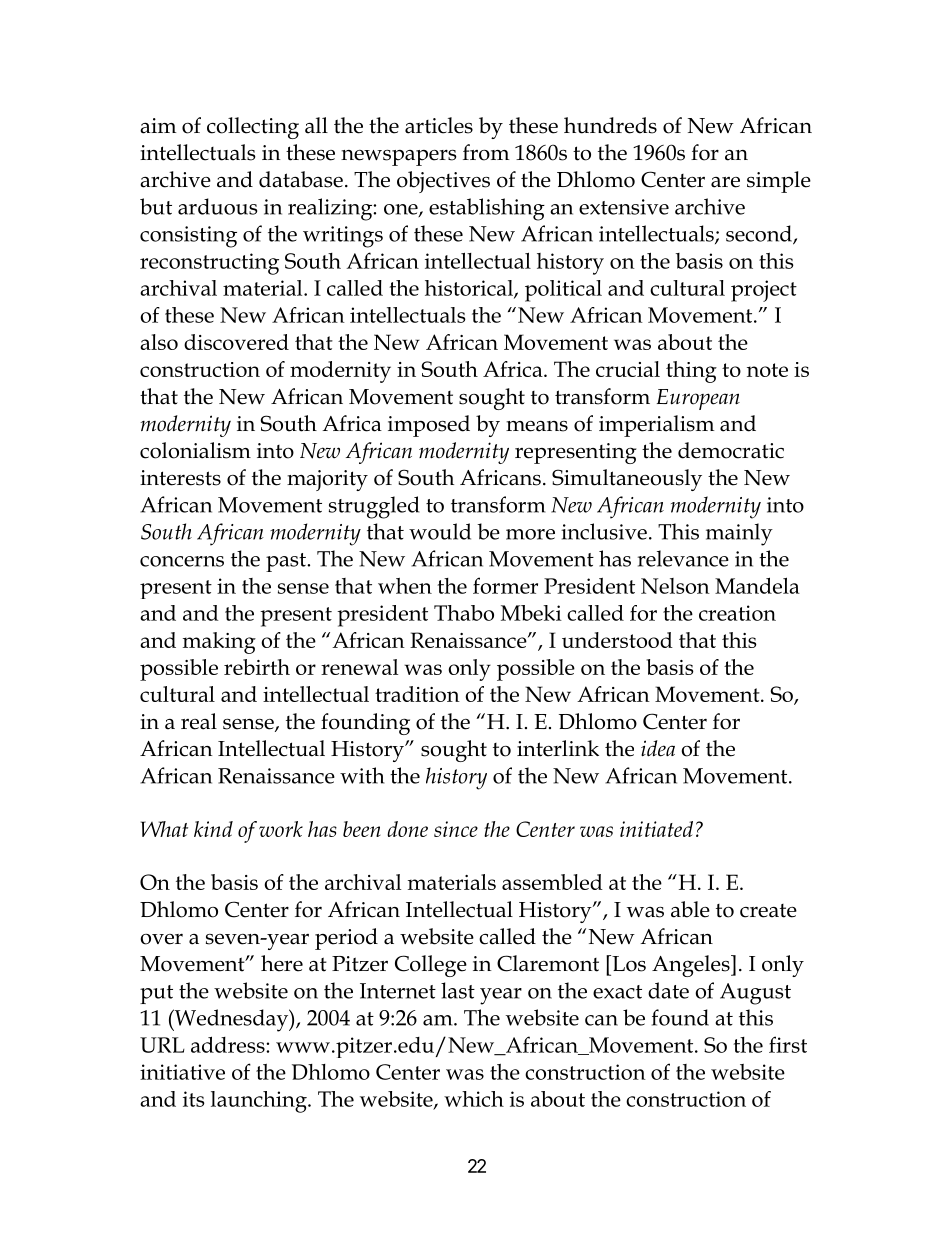 The height and width of the image is (1233, 952). What do you see at coordinates (159, 342) in the image?
I see `also` at bounding box center [159, 342].
